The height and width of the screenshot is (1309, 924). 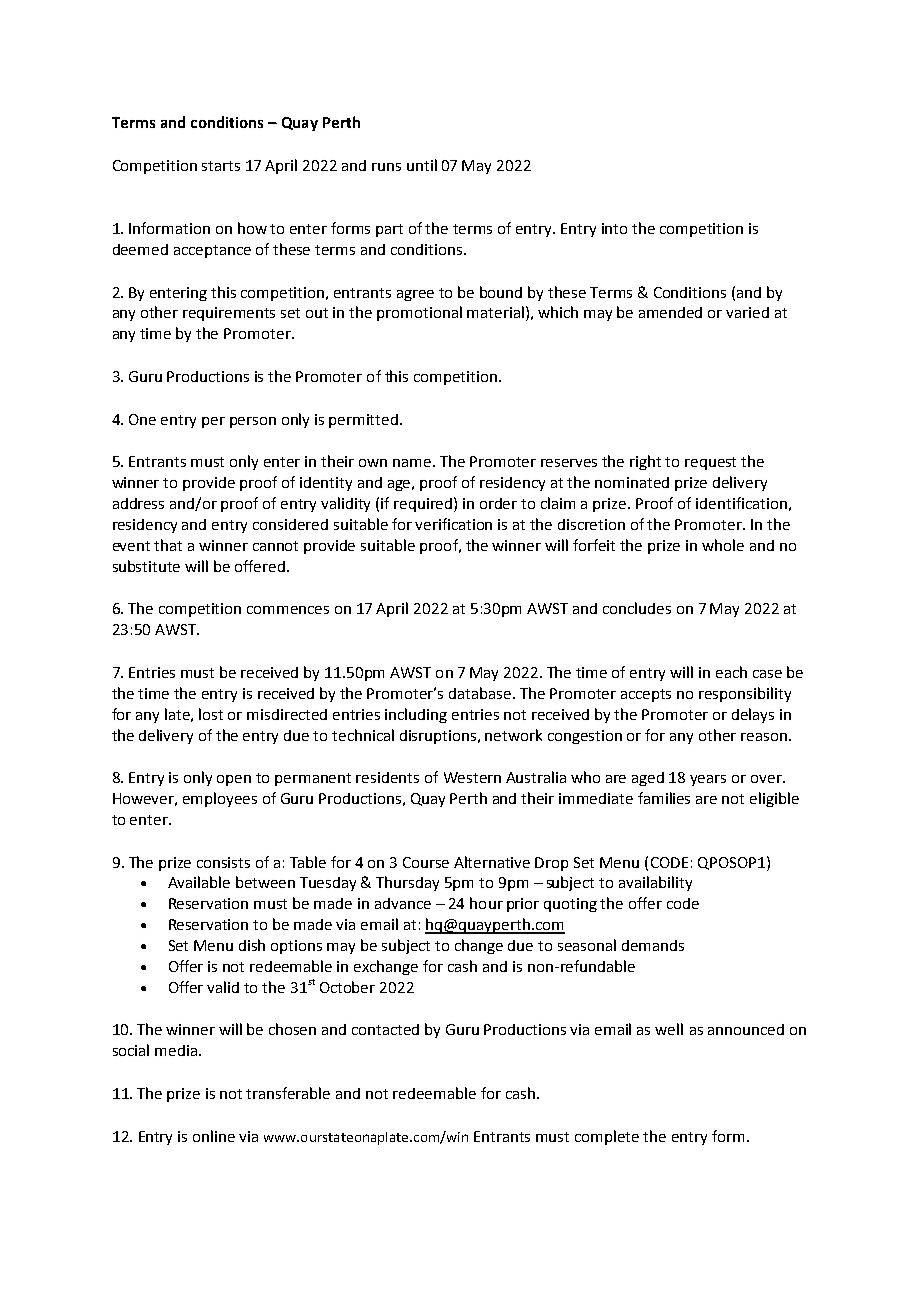 I want to click on online, so click(x=214, y=1136).
